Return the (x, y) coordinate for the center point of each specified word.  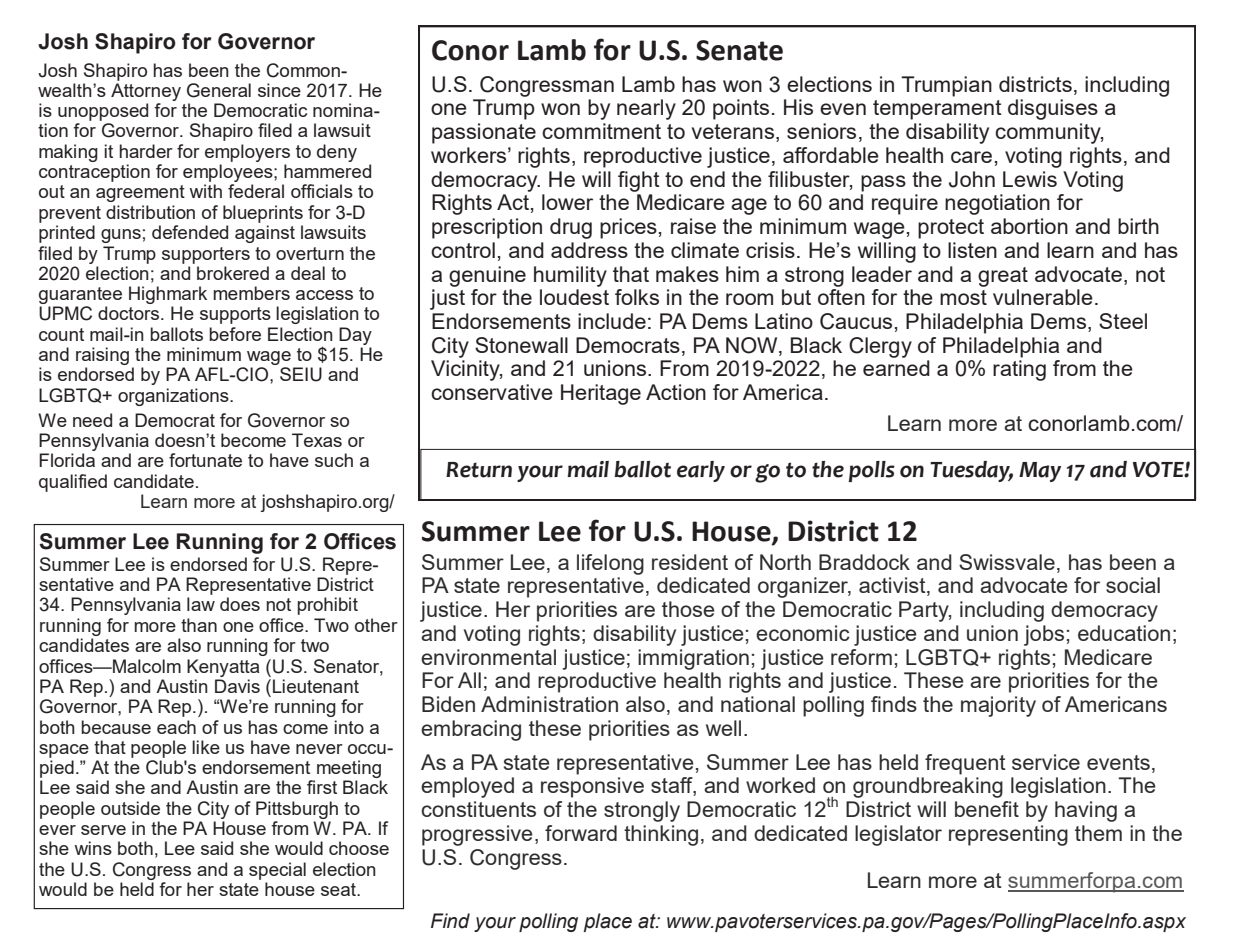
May (1040, 472)
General (219, 90)
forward (581, 833)
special (277, 871)
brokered (233, 273)
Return (479, 470)
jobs (1044, 635)
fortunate (205, 460)
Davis (237, 686)
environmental (488, 657)
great (1003, 277)
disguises (1053, 109)
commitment (601, 131)
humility (570, 276)
